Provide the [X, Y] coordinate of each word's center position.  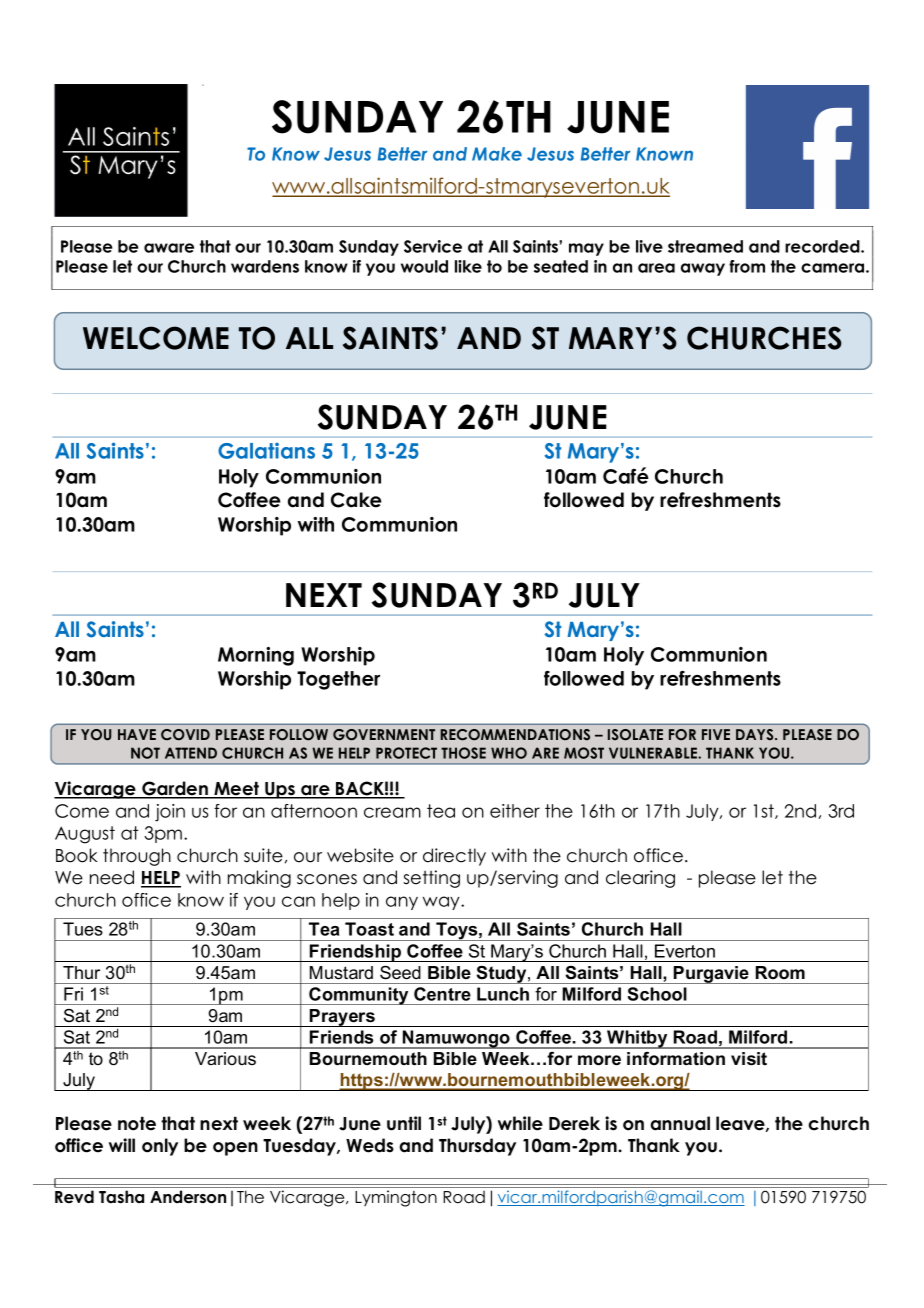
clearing [640, 879]
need [112, 877]
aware [169, 248]
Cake [356, 500]
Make [497, 154]
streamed [705, 246]
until [404, 1123]
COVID [185, 735]
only [160, 1147]
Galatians [266, 450]
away [703, 269]
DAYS [756, 735]
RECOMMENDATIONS [515, 735]
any [402, 903]
